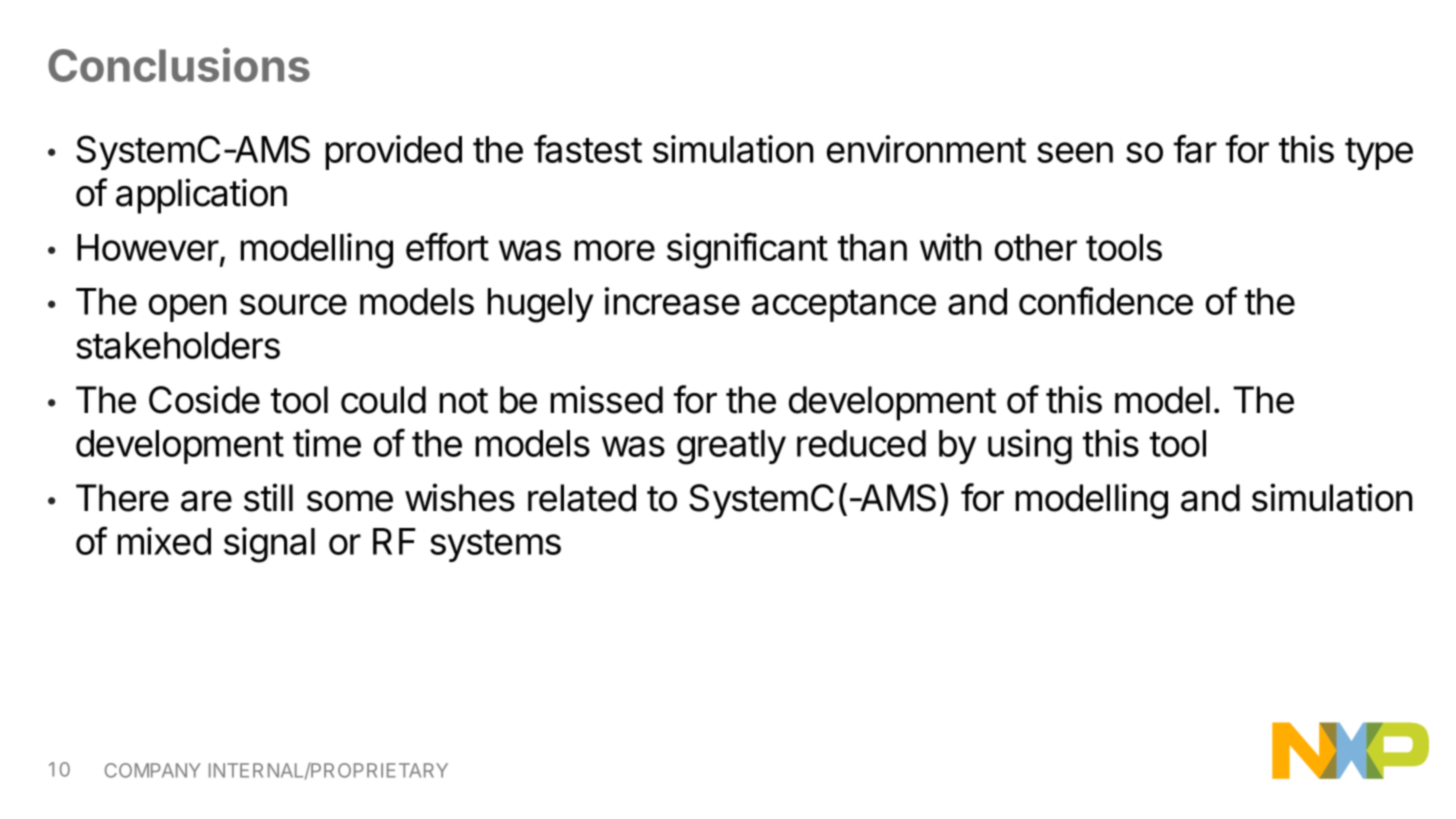  What do you see at coordinates (153, 770) in the image?
I see `COMPANY` at bounding box center [153, 770].
